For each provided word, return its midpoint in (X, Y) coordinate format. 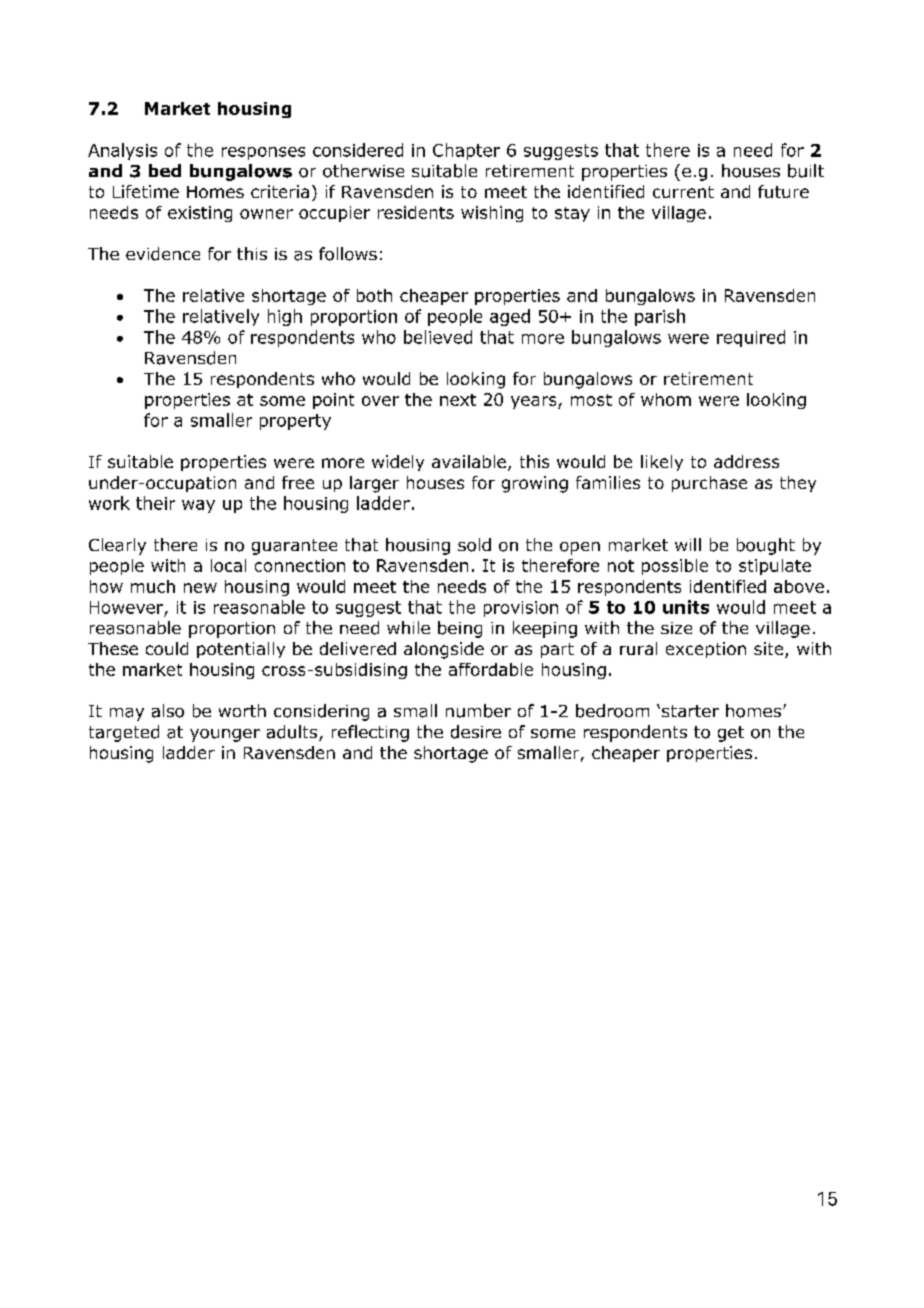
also (168, 711)
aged (510, 317)
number (478, 711)
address (746, 461)
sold (474, 545)
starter (690, 711)
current (683, 192)
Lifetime (146, 191)
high (285, 317)
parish (660, 317)
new (200, 588)
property (295, 422)
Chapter (466, 151)
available (469, 461)
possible (675, 567)
